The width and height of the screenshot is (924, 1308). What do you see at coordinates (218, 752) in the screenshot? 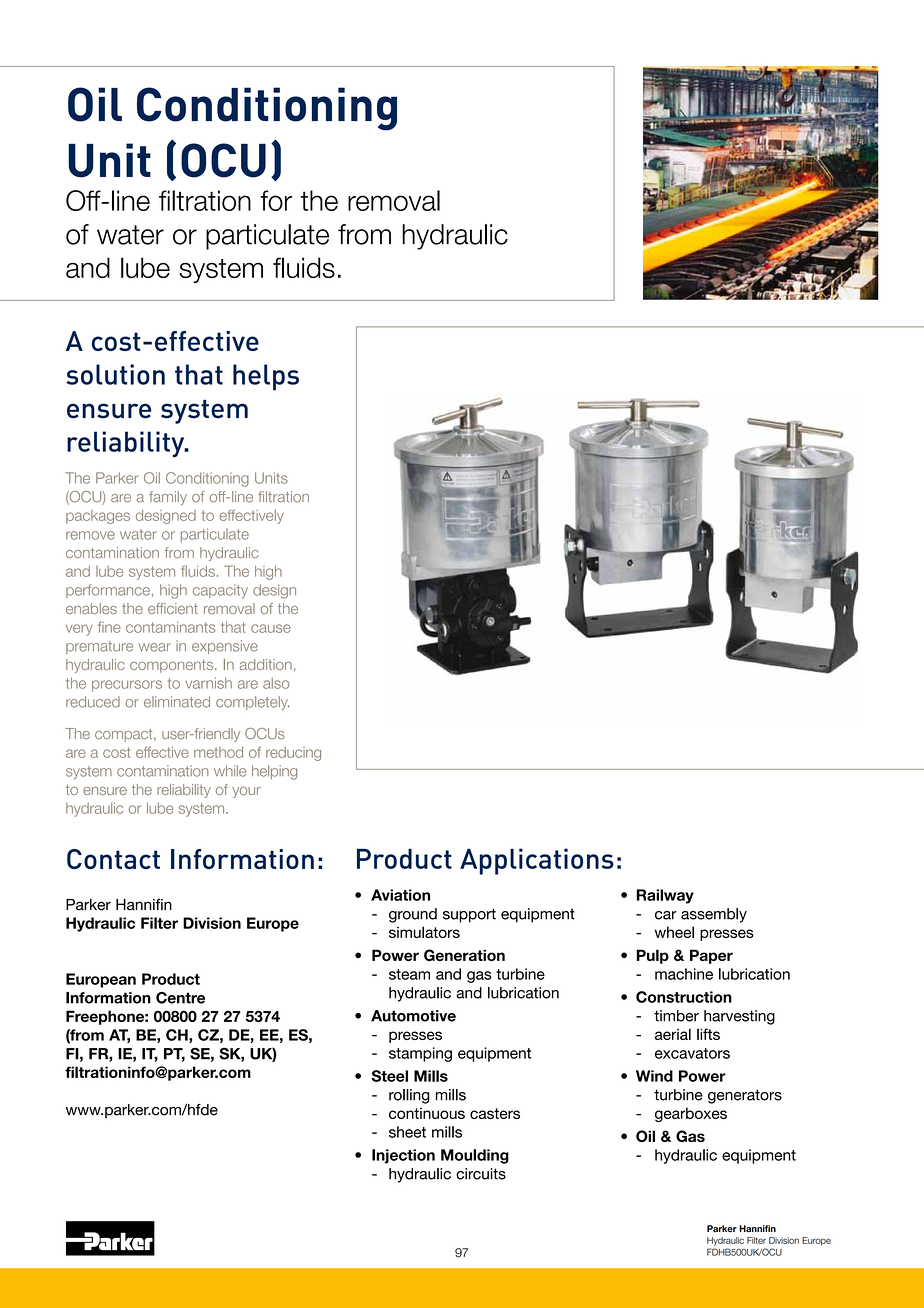
I see `method` at bounding box center [218, 752].
